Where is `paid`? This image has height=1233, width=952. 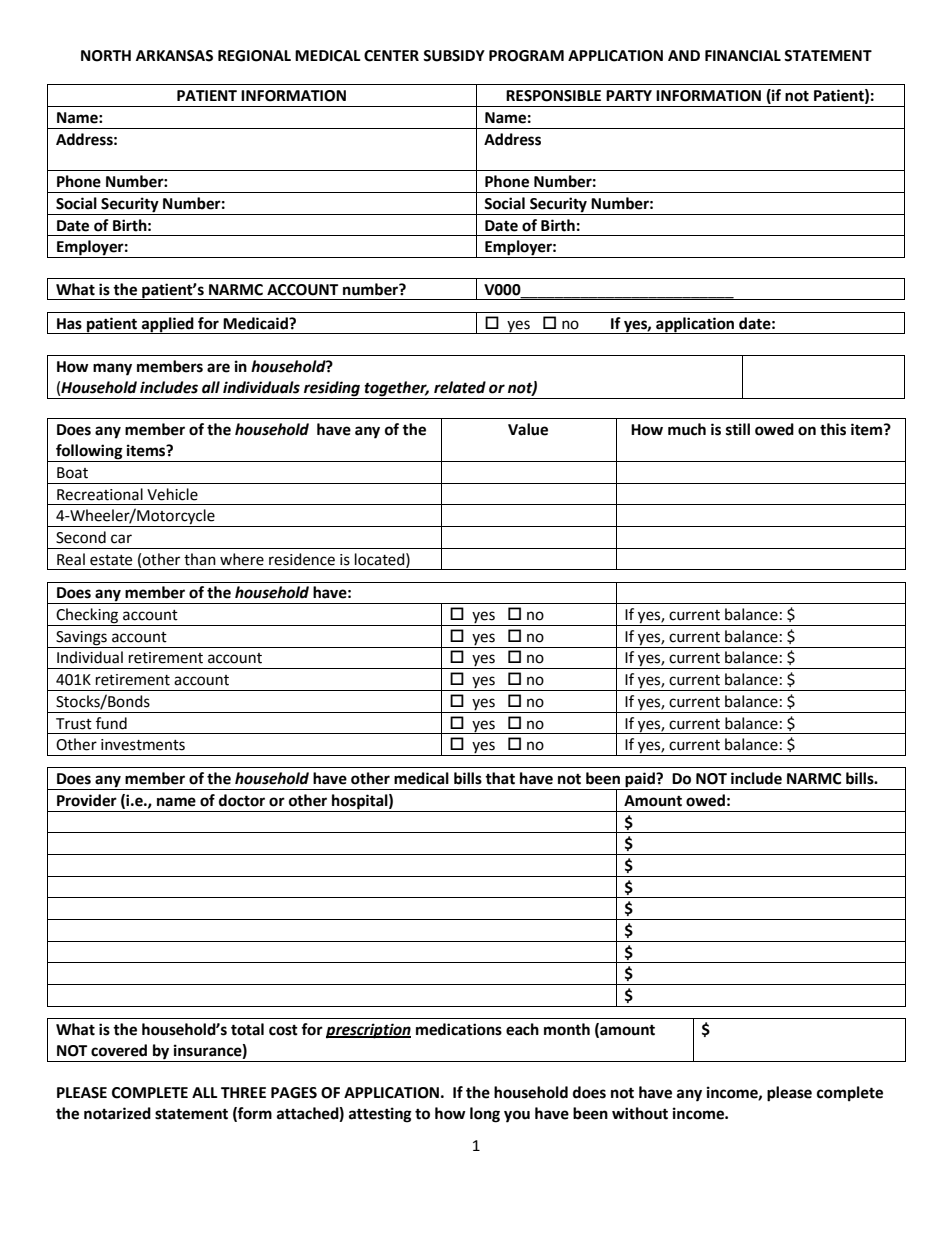
paid is located at coordinates (640, 781).
